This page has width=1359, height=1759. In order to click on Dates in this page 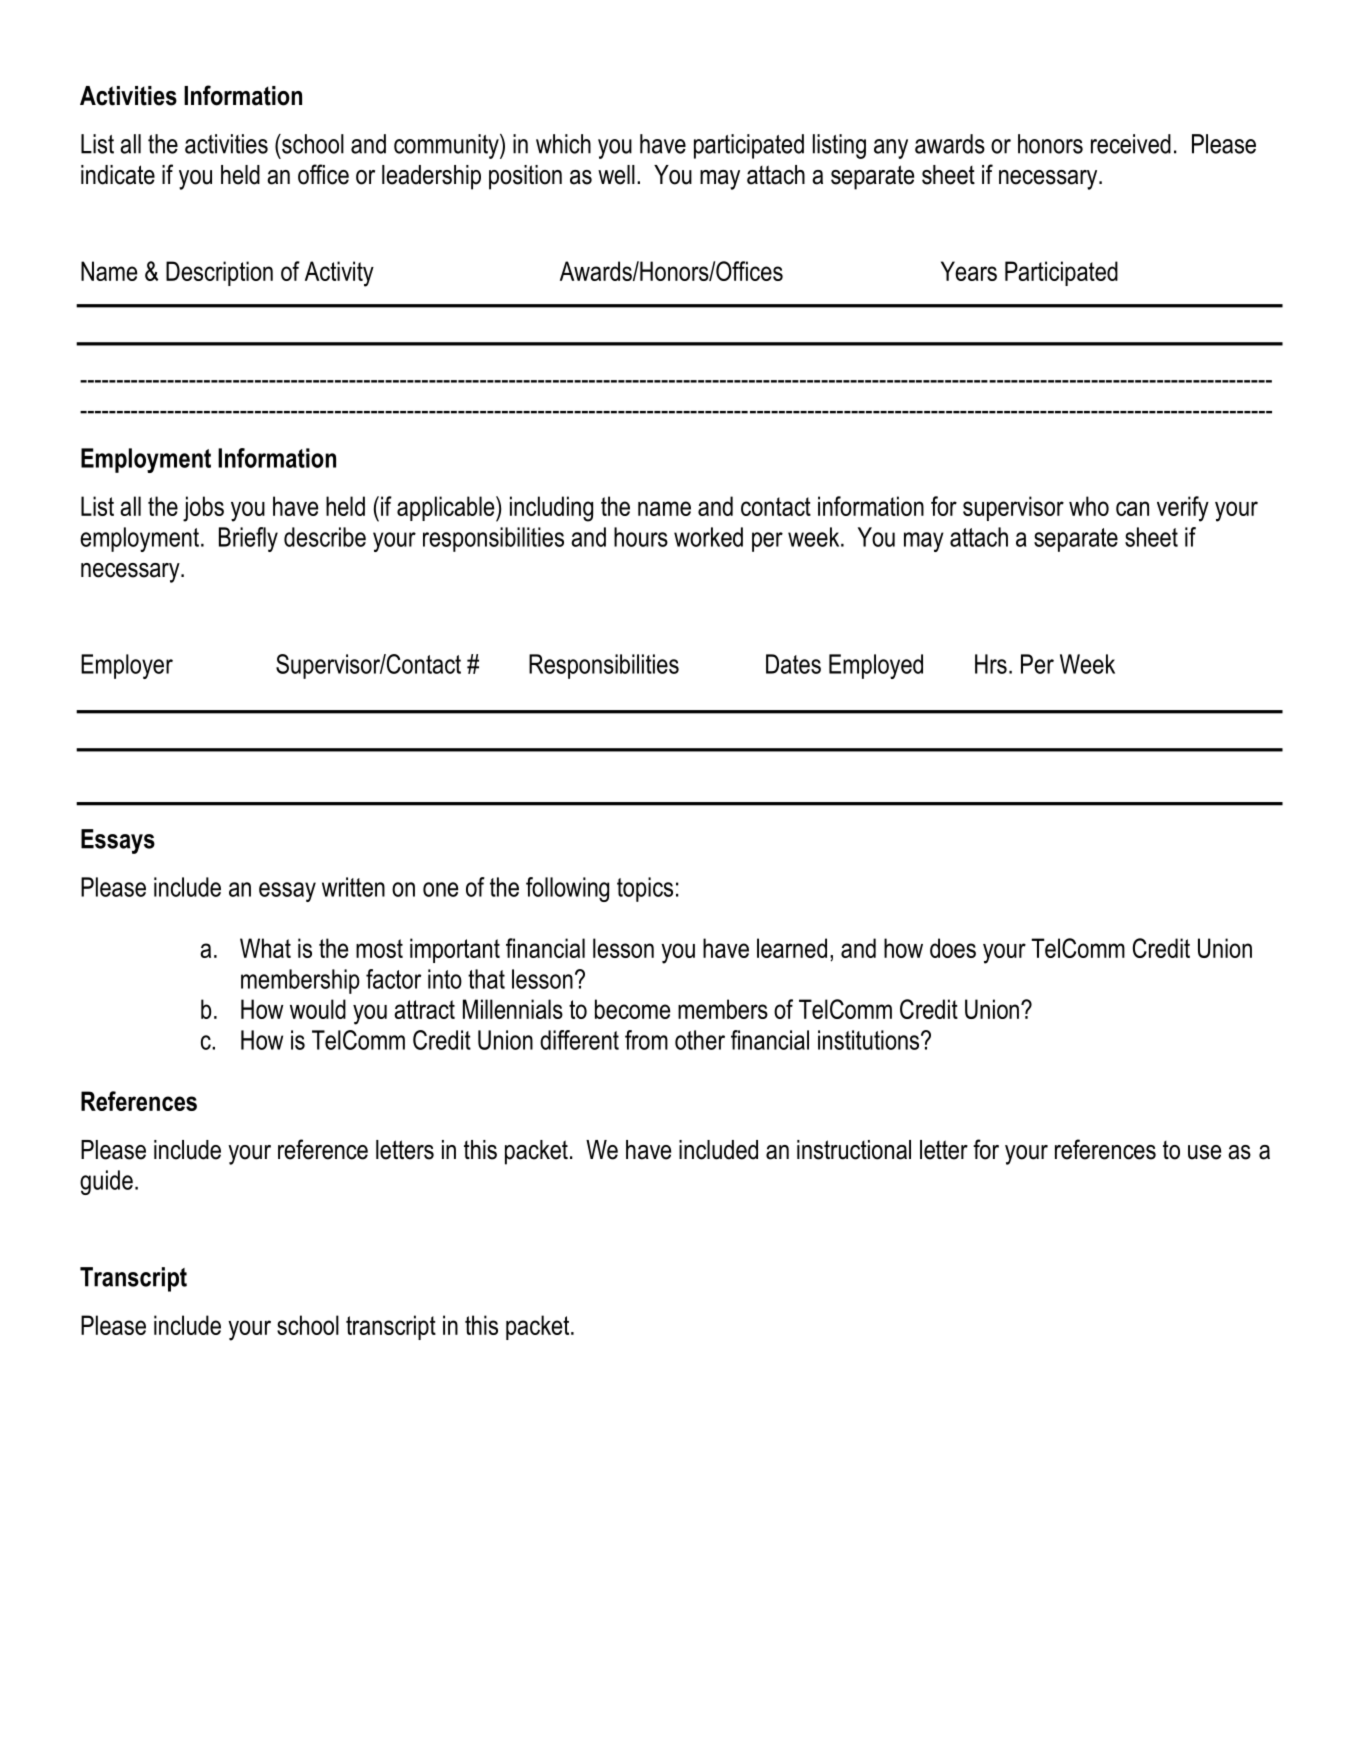, I will do `click(793, 664)`.
